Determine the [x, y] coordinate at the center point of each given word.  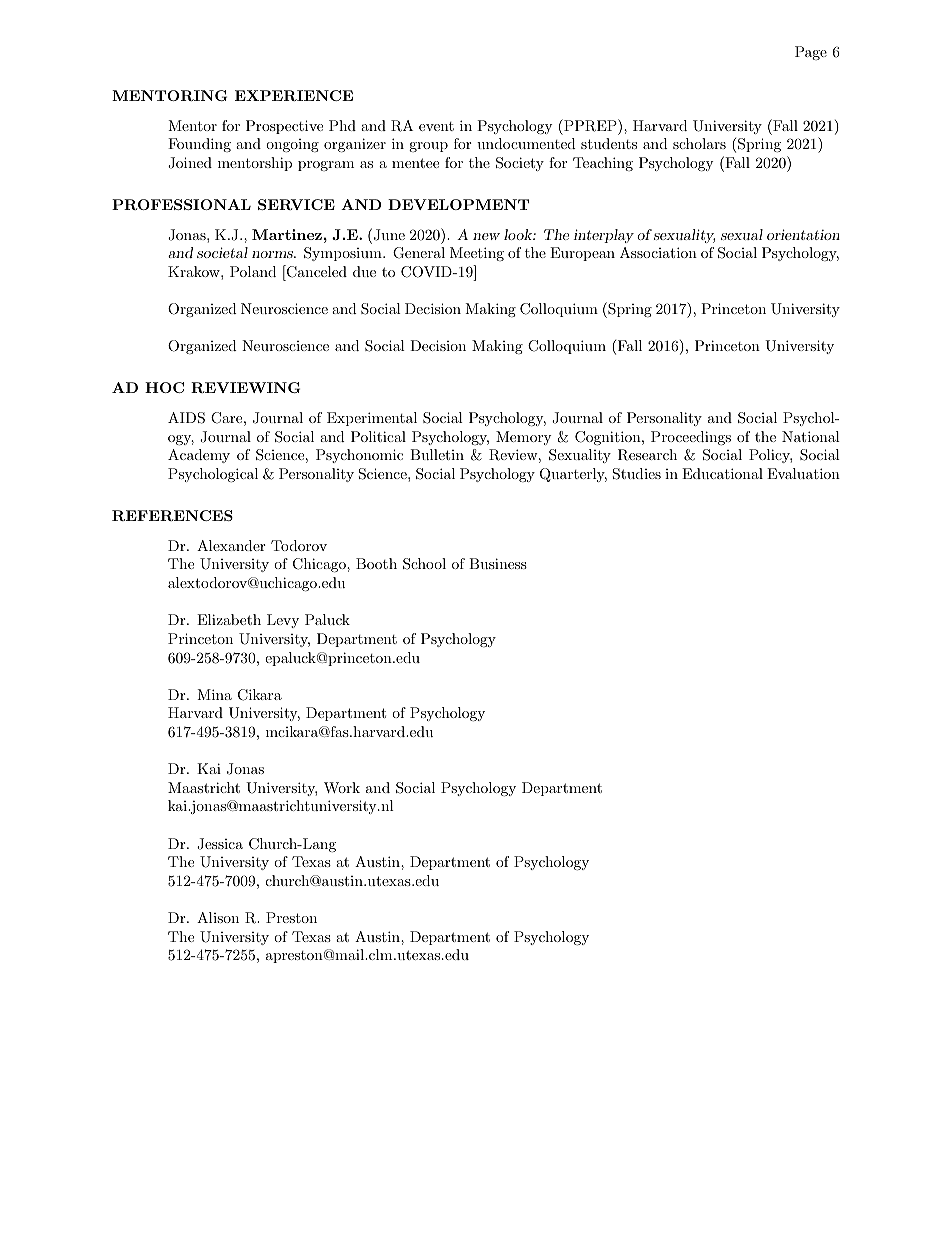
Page [811, 53]
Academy [199, 456]
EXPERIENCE [294, 95]
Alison [218, 917]
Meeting [477, 254]
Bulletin [437, 454]
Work [342, 787]
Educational [722, 473]
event [436, 126]
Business [498, 563]
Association [658, 252]
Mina [214, 694]
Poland [253, 271]
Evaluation [803, 473]
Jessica [220, 844]
